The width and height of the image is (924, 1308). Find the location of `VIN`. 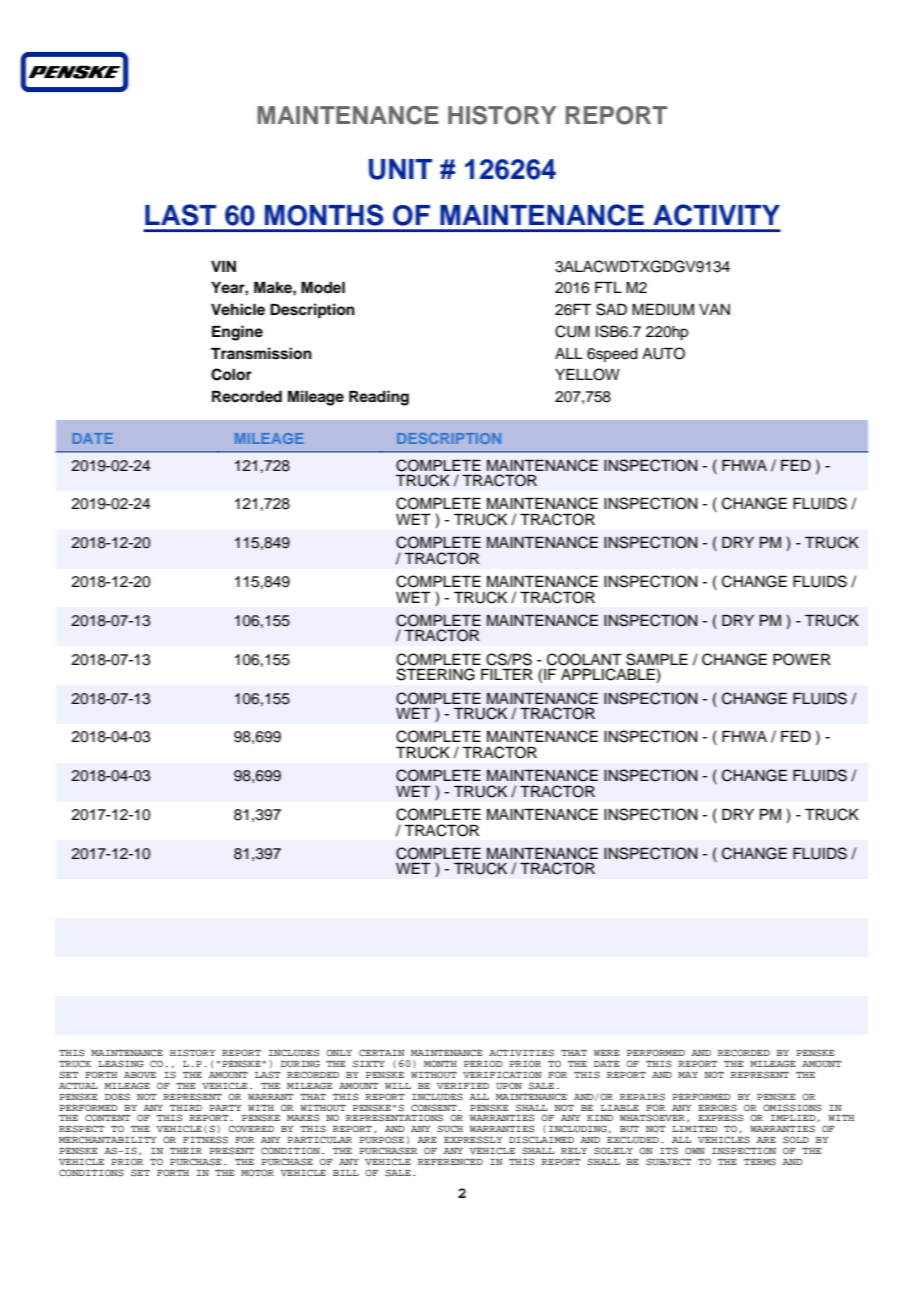

VIN is located at coordinates (223, 266).
